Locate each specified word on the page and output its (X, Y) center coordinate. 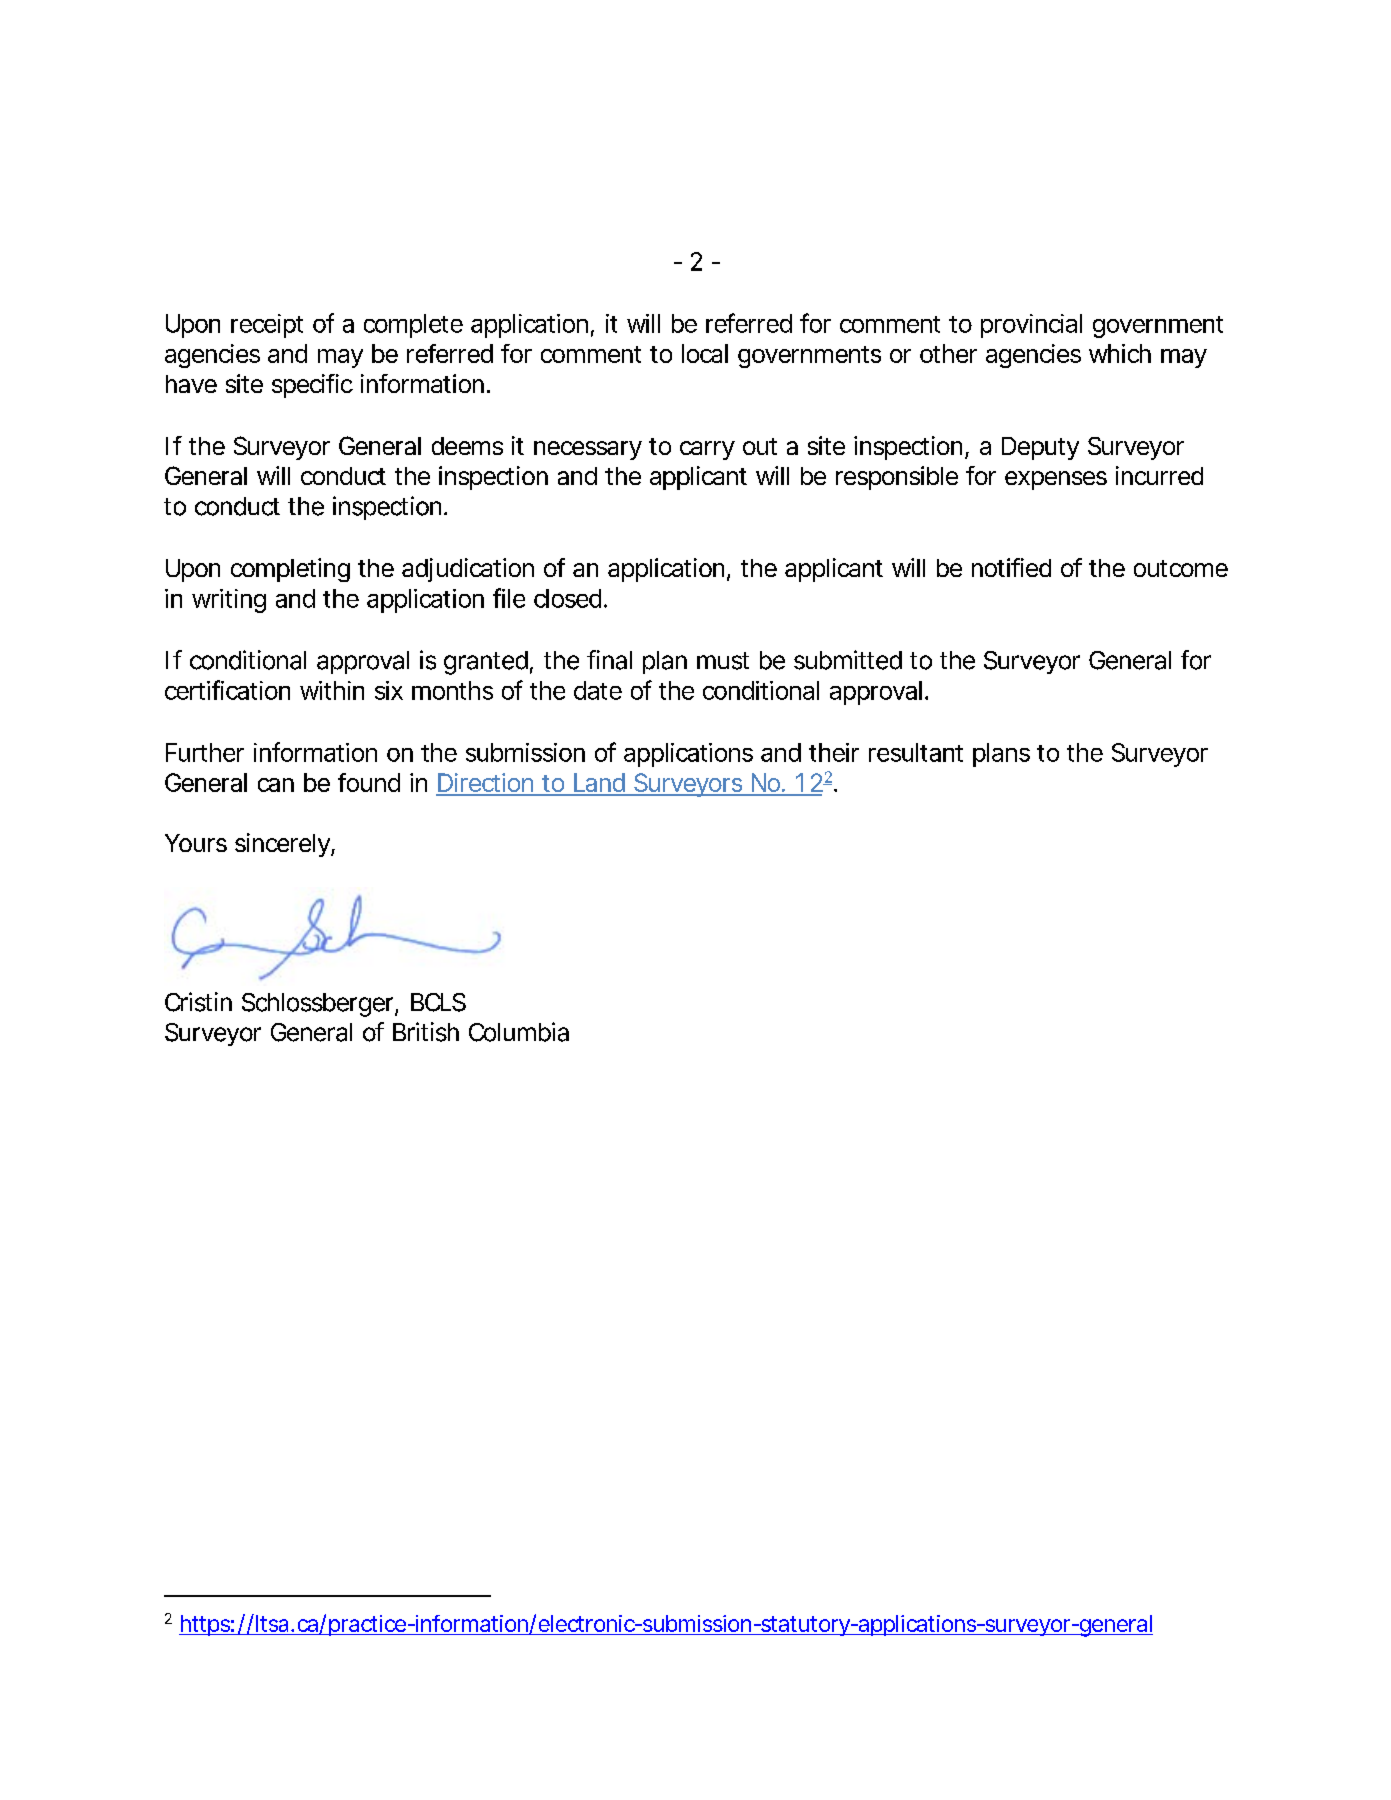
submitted (848, 660)
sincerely (283, 845)
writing (229, 601)
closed (567, 598)
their (834, 752)
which (1120, 353)
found (369, 782)
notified (1011, 567)
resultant (916, 752)
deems (467, 446)
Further (205, 752)
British (426, 1032)
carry (707, 450)
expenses (1056, 480)
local (705, 353)
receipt (267, 326)
